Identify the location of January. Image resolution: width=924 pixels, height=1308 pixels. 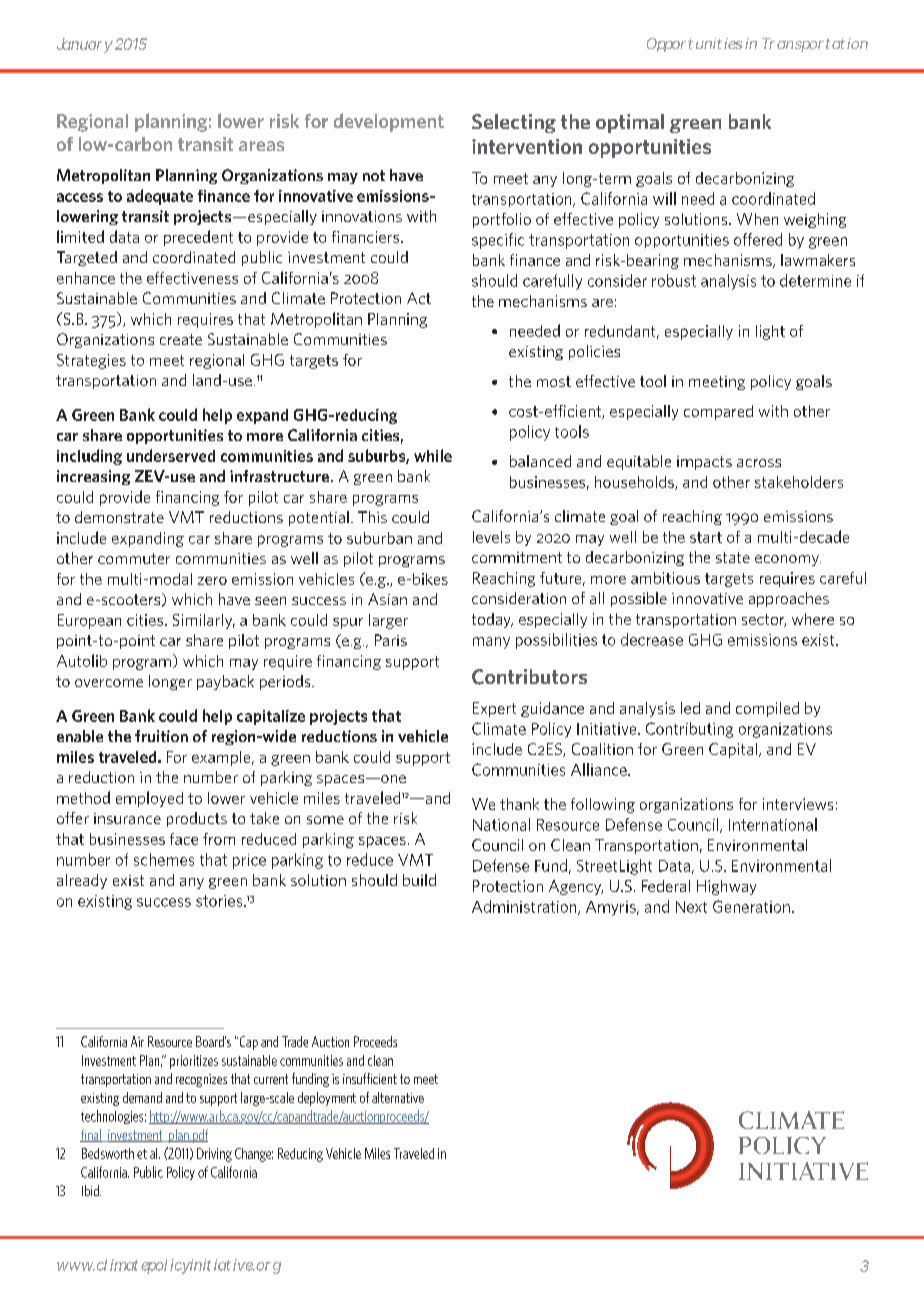
(85, 45).
